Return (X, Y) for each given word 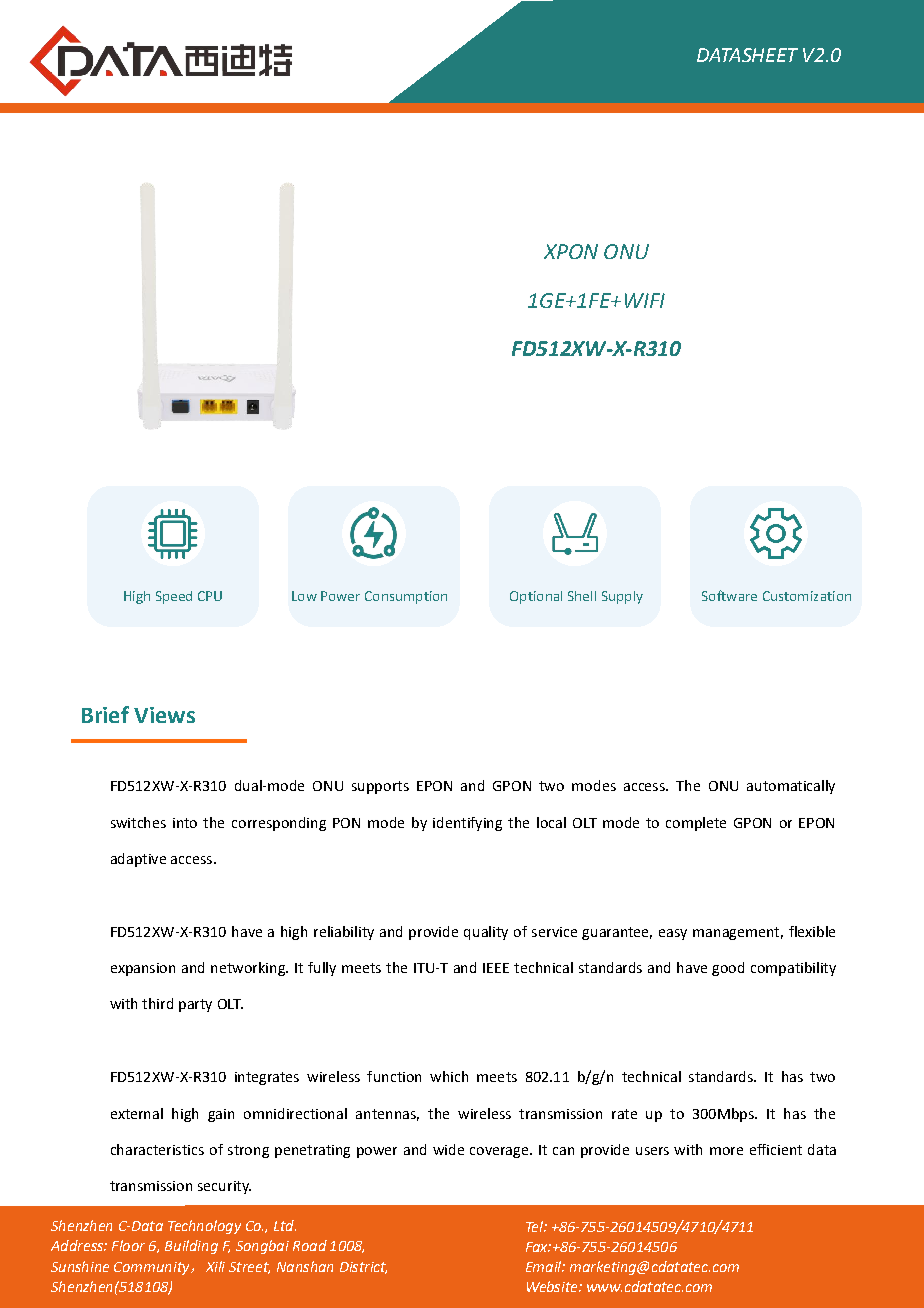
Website (553, 1286)
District (363, 1268)
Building (191, 1247)
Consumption (406, 597)
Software (729, 595)
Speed (174, 597)
